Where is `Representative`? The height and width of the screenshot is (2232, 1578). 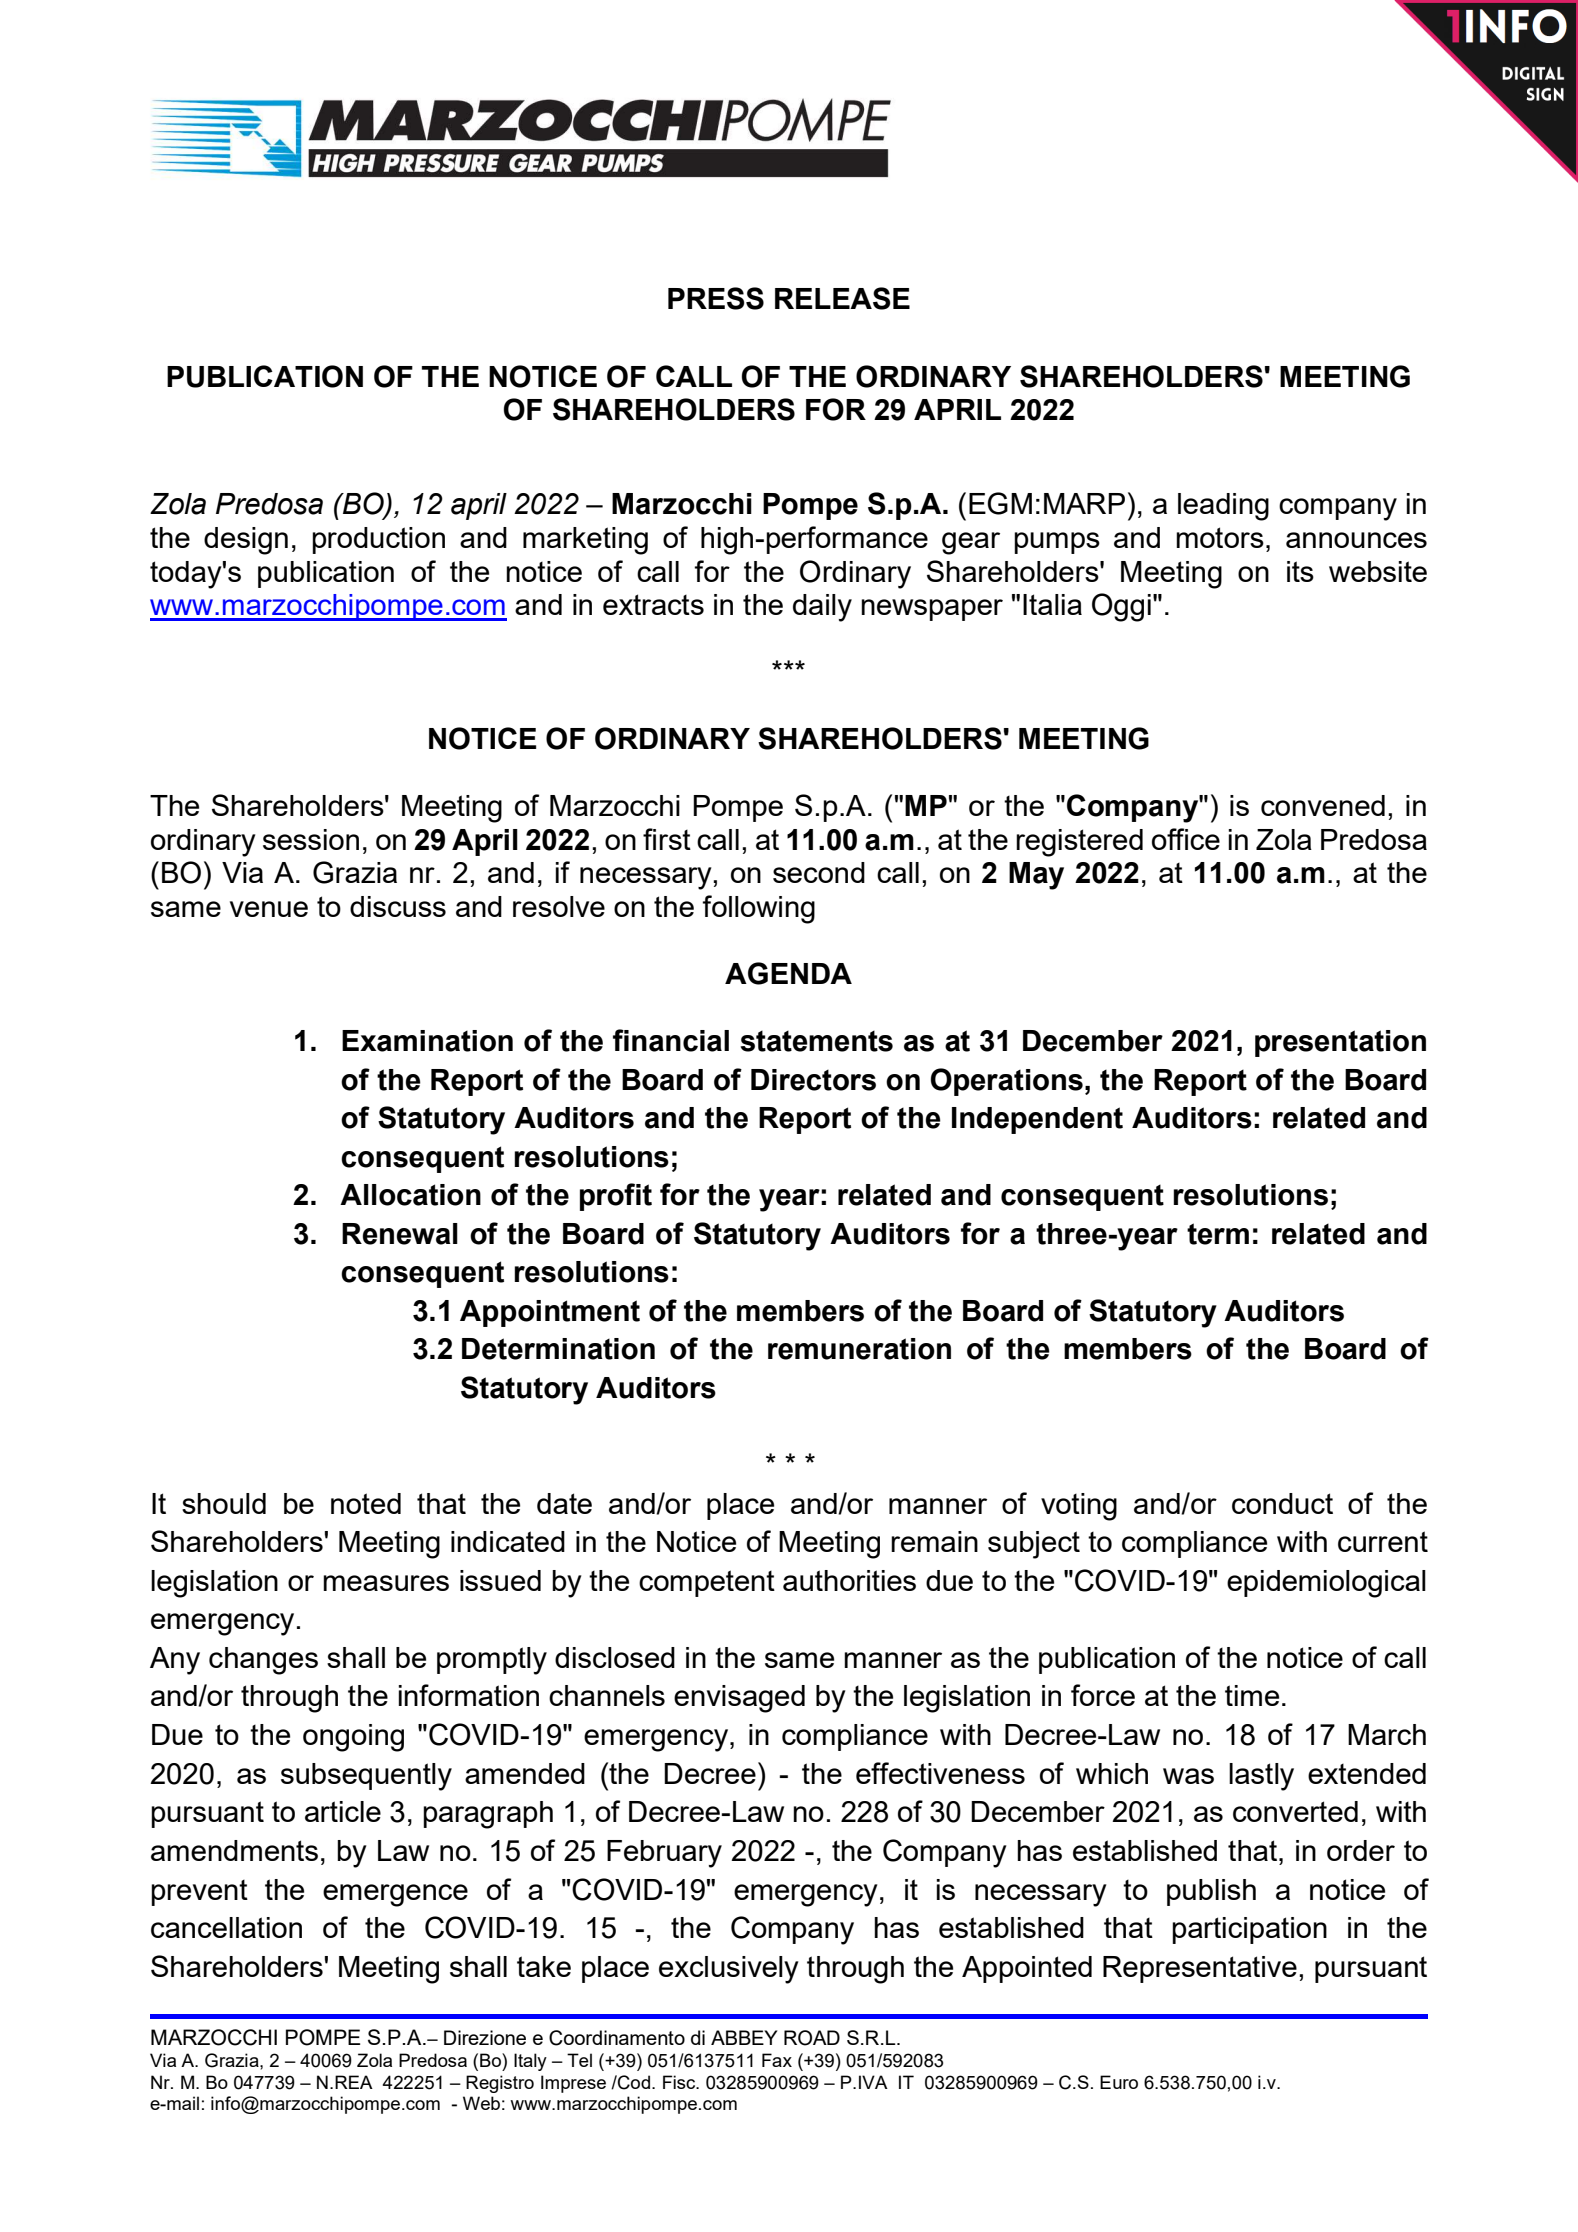
Representative is located at coordinates (1200, 1969).
